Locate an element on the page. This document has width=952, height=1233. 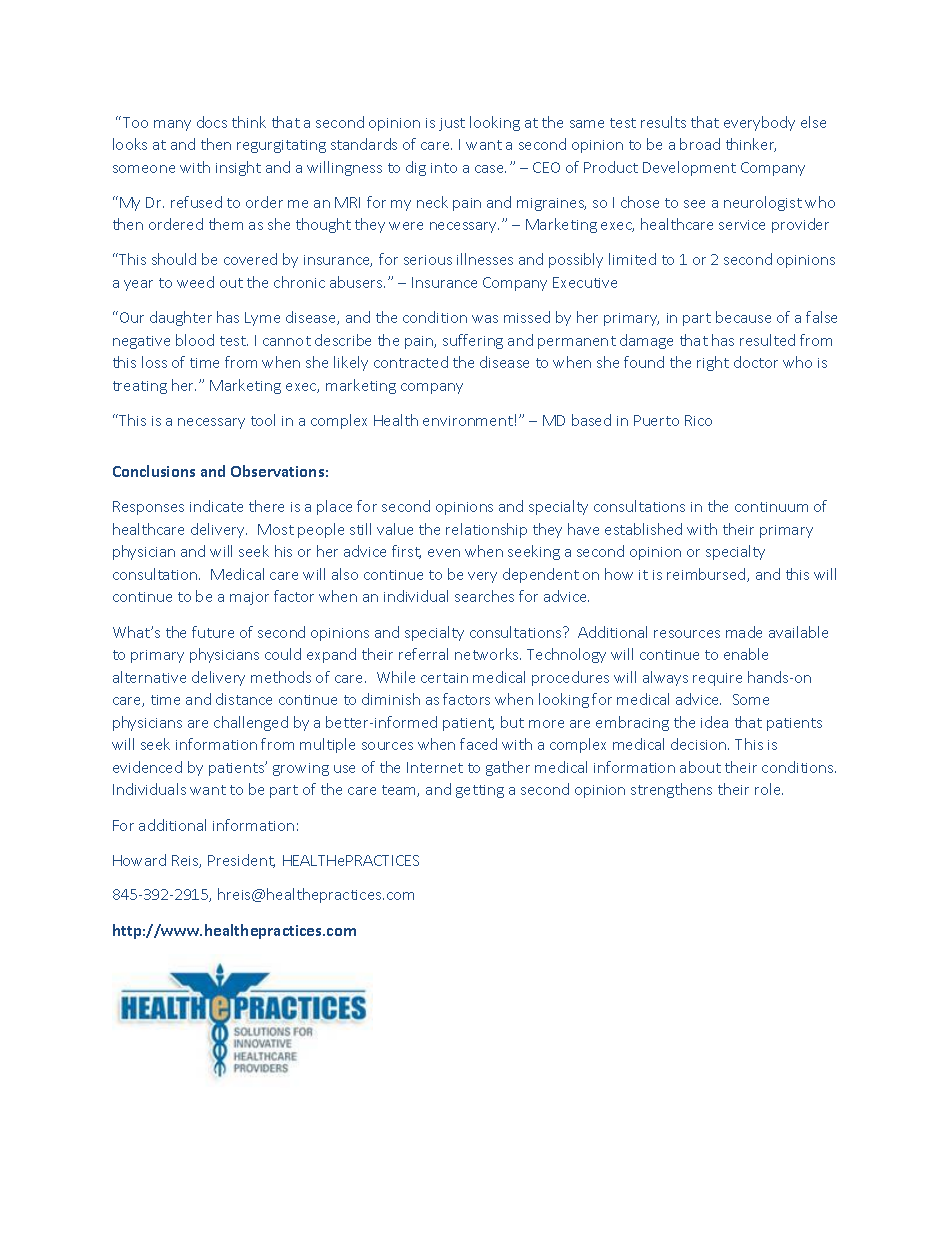
distance is located at coordinates (244, 699).
